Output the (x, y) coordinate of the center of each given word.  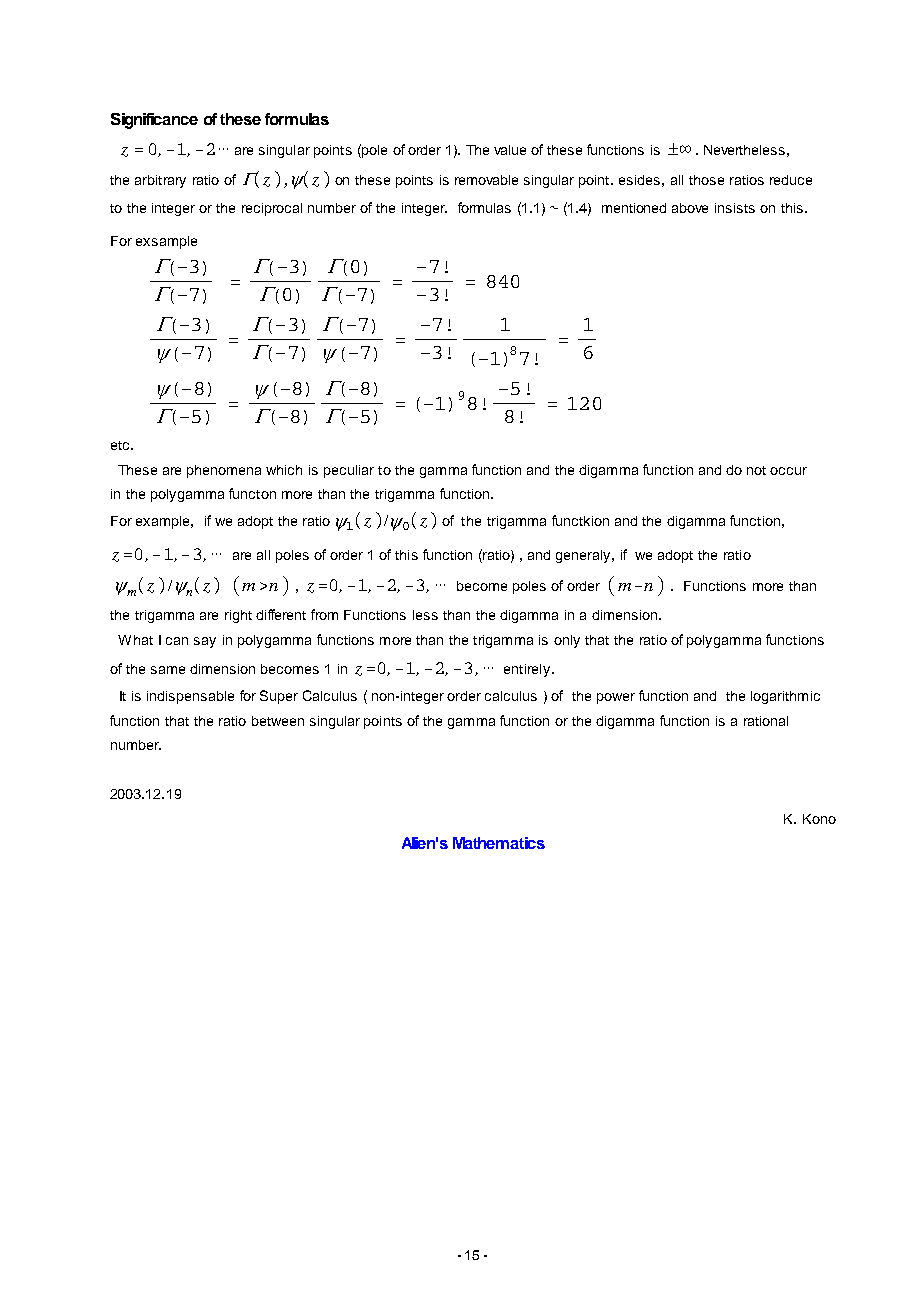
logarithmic (785, 697)
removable (486, 180)
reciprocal (272, 209)
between (278, 721)
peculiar (349, 471)
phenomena (224, 471)
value (510, 150)
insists (735, 208)
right (238, 616)
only (567, 641)
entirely (527, 670)
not (756, 470)
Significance (154, 121)
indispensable (190, 697)
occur (788, 471)
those (706, 180)
